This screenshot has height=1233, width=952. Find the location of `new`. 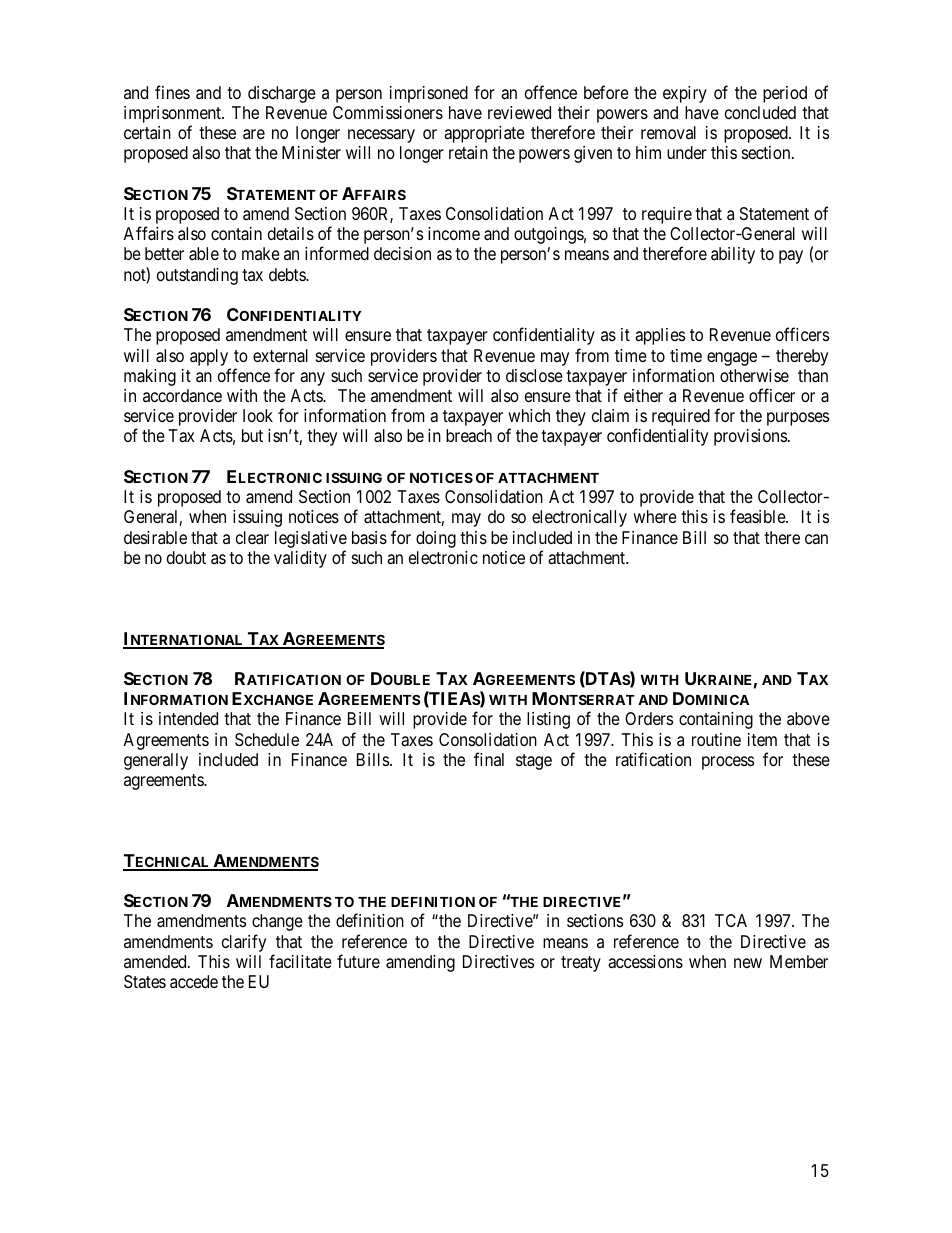

new is located at coordinates (748, 963).
